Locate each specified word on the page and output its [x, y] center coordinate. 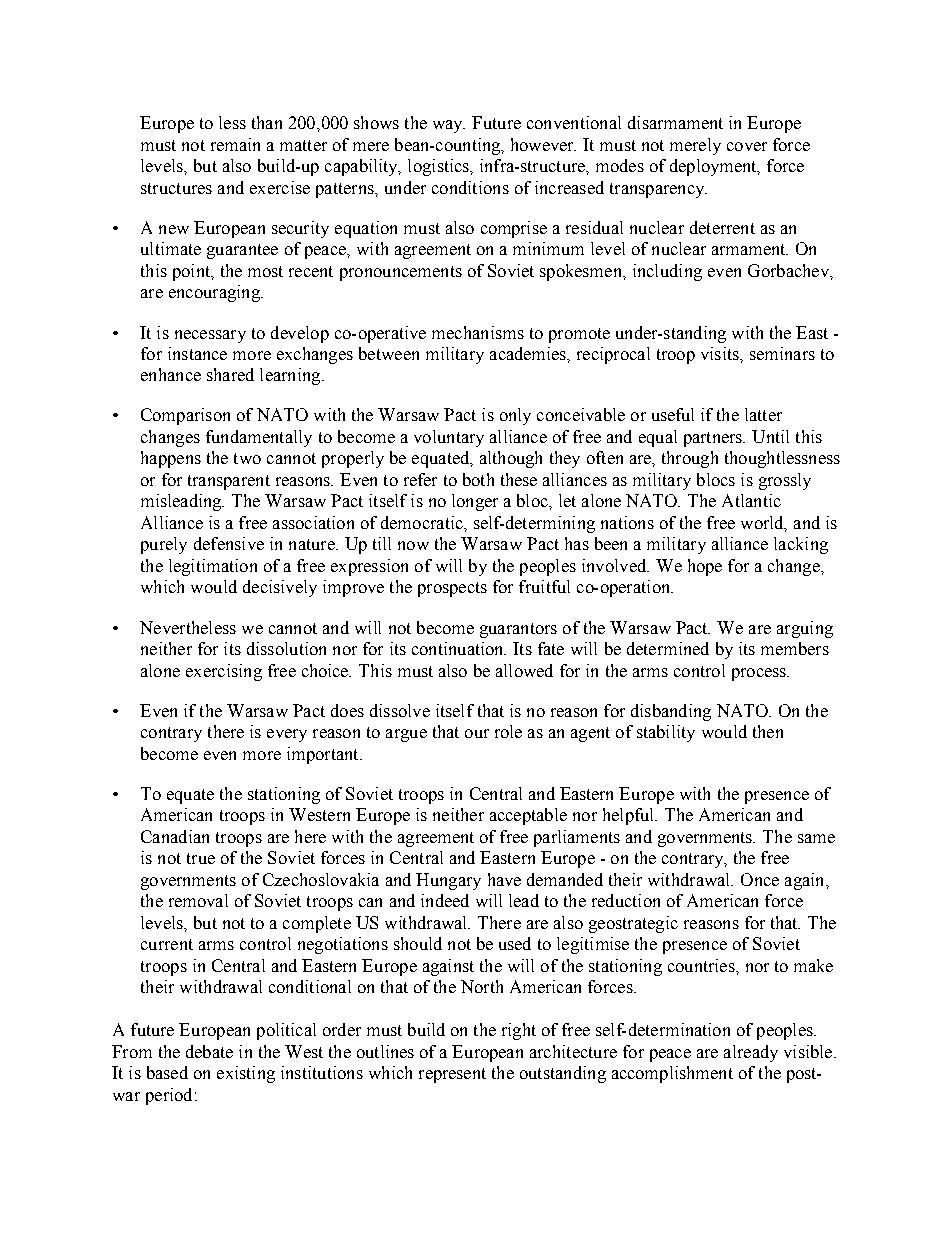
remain [235, 144]
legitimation [213, 567]
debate [209, 1051]
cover [747, 146]
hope [705, 567]
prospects [452, 589]
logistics [439, 167]
